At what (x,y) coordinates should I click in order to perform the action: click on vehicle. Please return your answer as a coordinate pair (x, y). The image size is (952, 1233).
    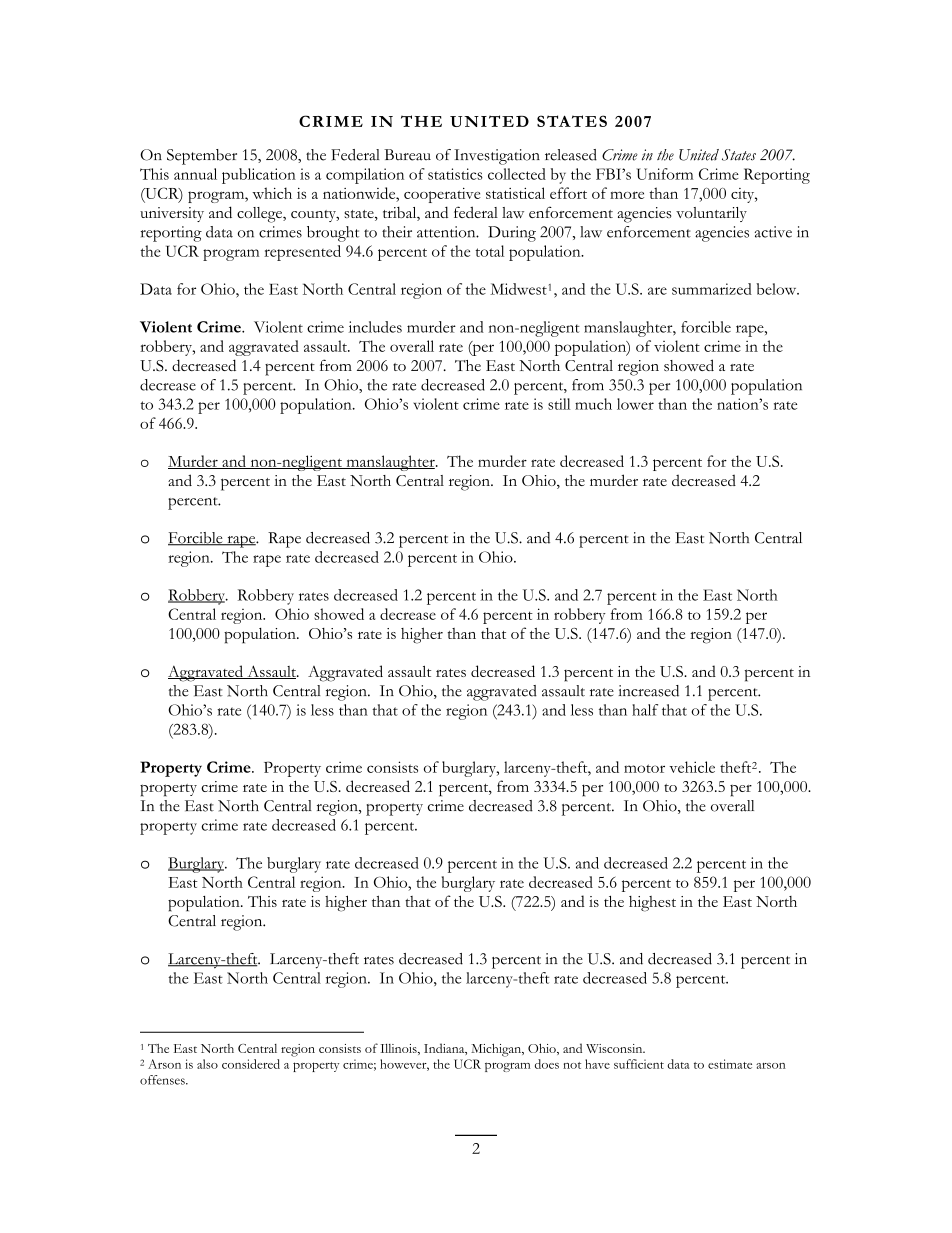
    Looking at the image, I should click on (692, 767).
